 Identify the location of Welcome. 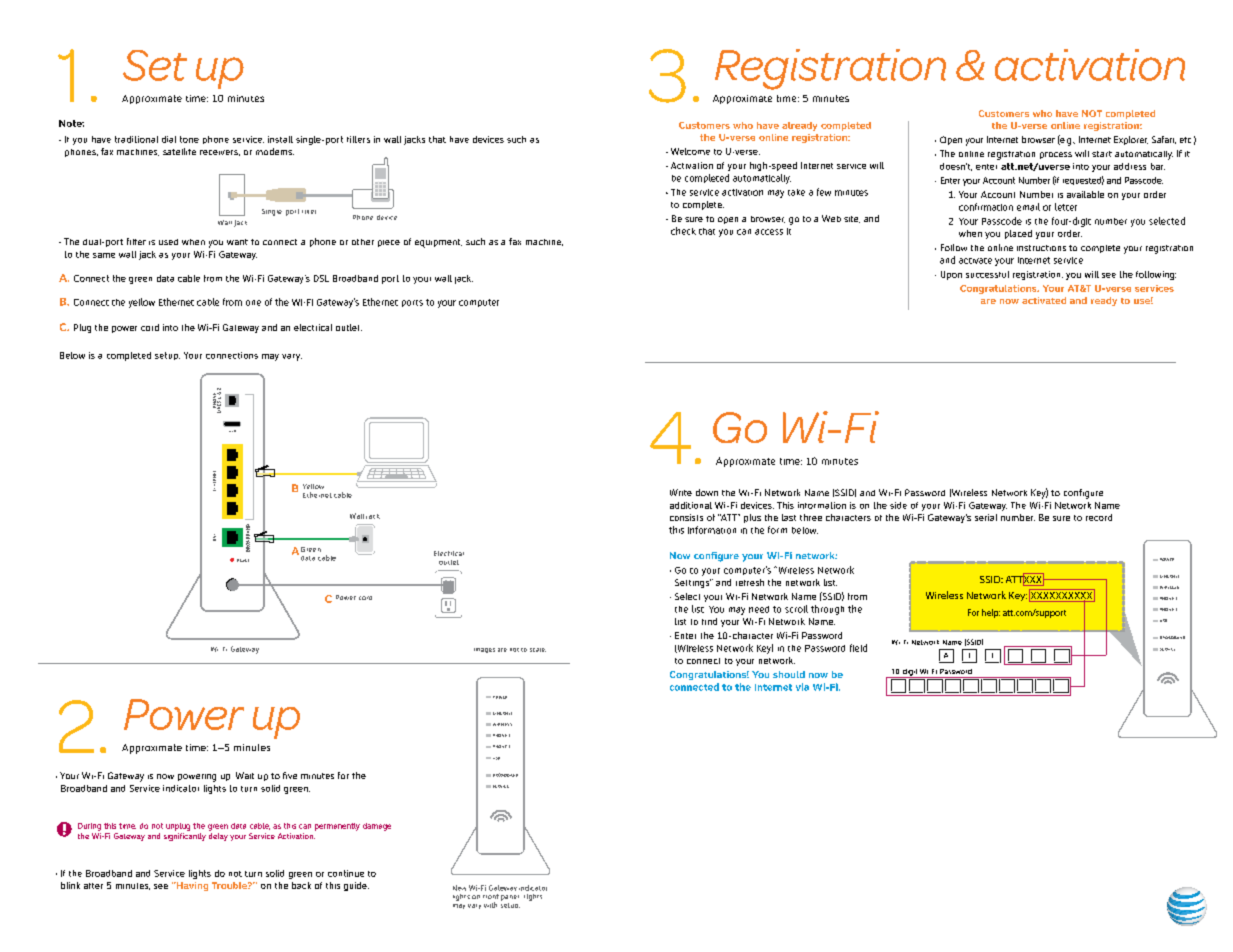
(690, 151).
